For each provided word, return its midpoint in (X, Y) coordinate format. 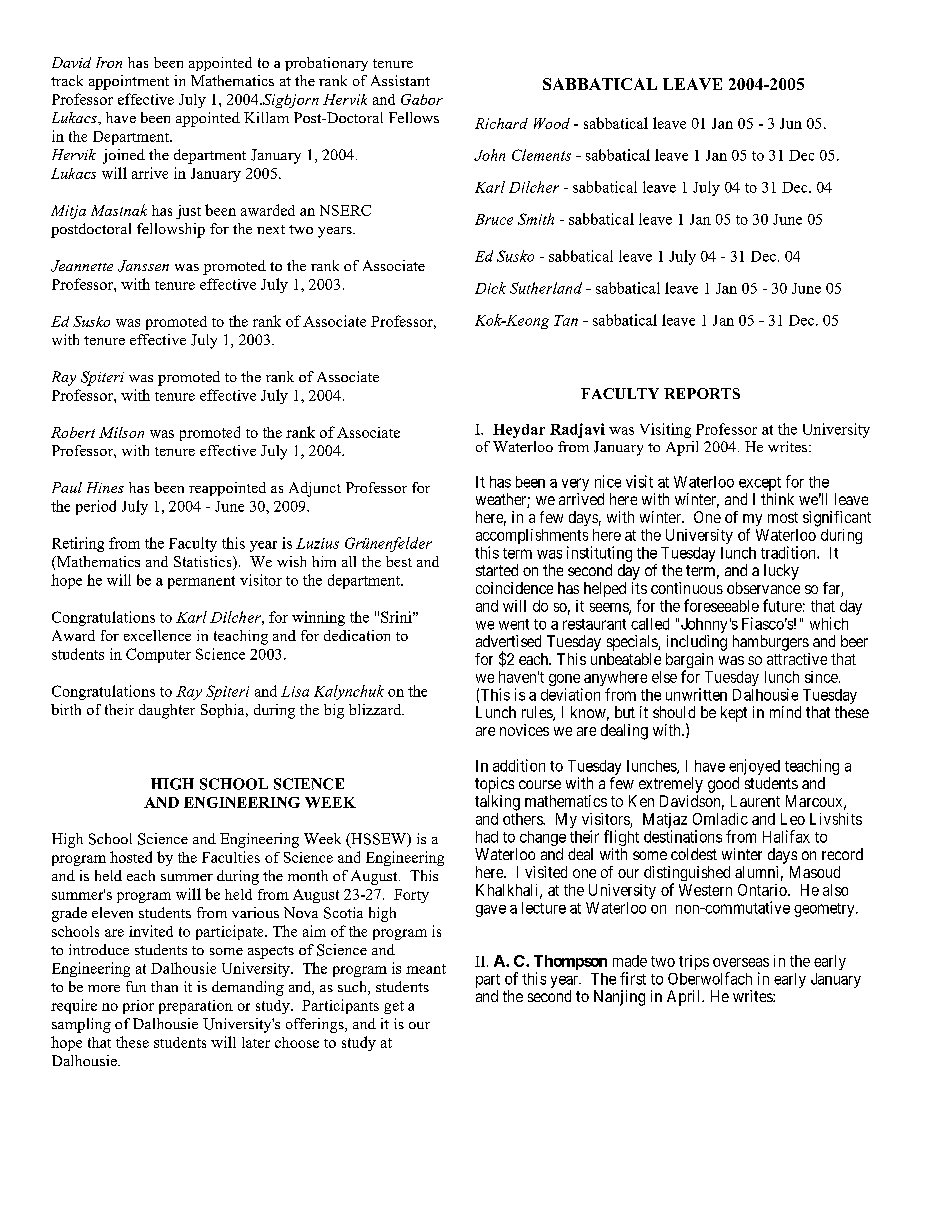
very (575, 486)
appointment (129, 82)
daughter (167, 711)
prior (138, 1007)
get (394, 1007)
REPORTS (702, 393)
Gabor (422, 99)
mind (785, 712)
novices (524, 730)
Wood (552, 123)
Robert (73, 432)
